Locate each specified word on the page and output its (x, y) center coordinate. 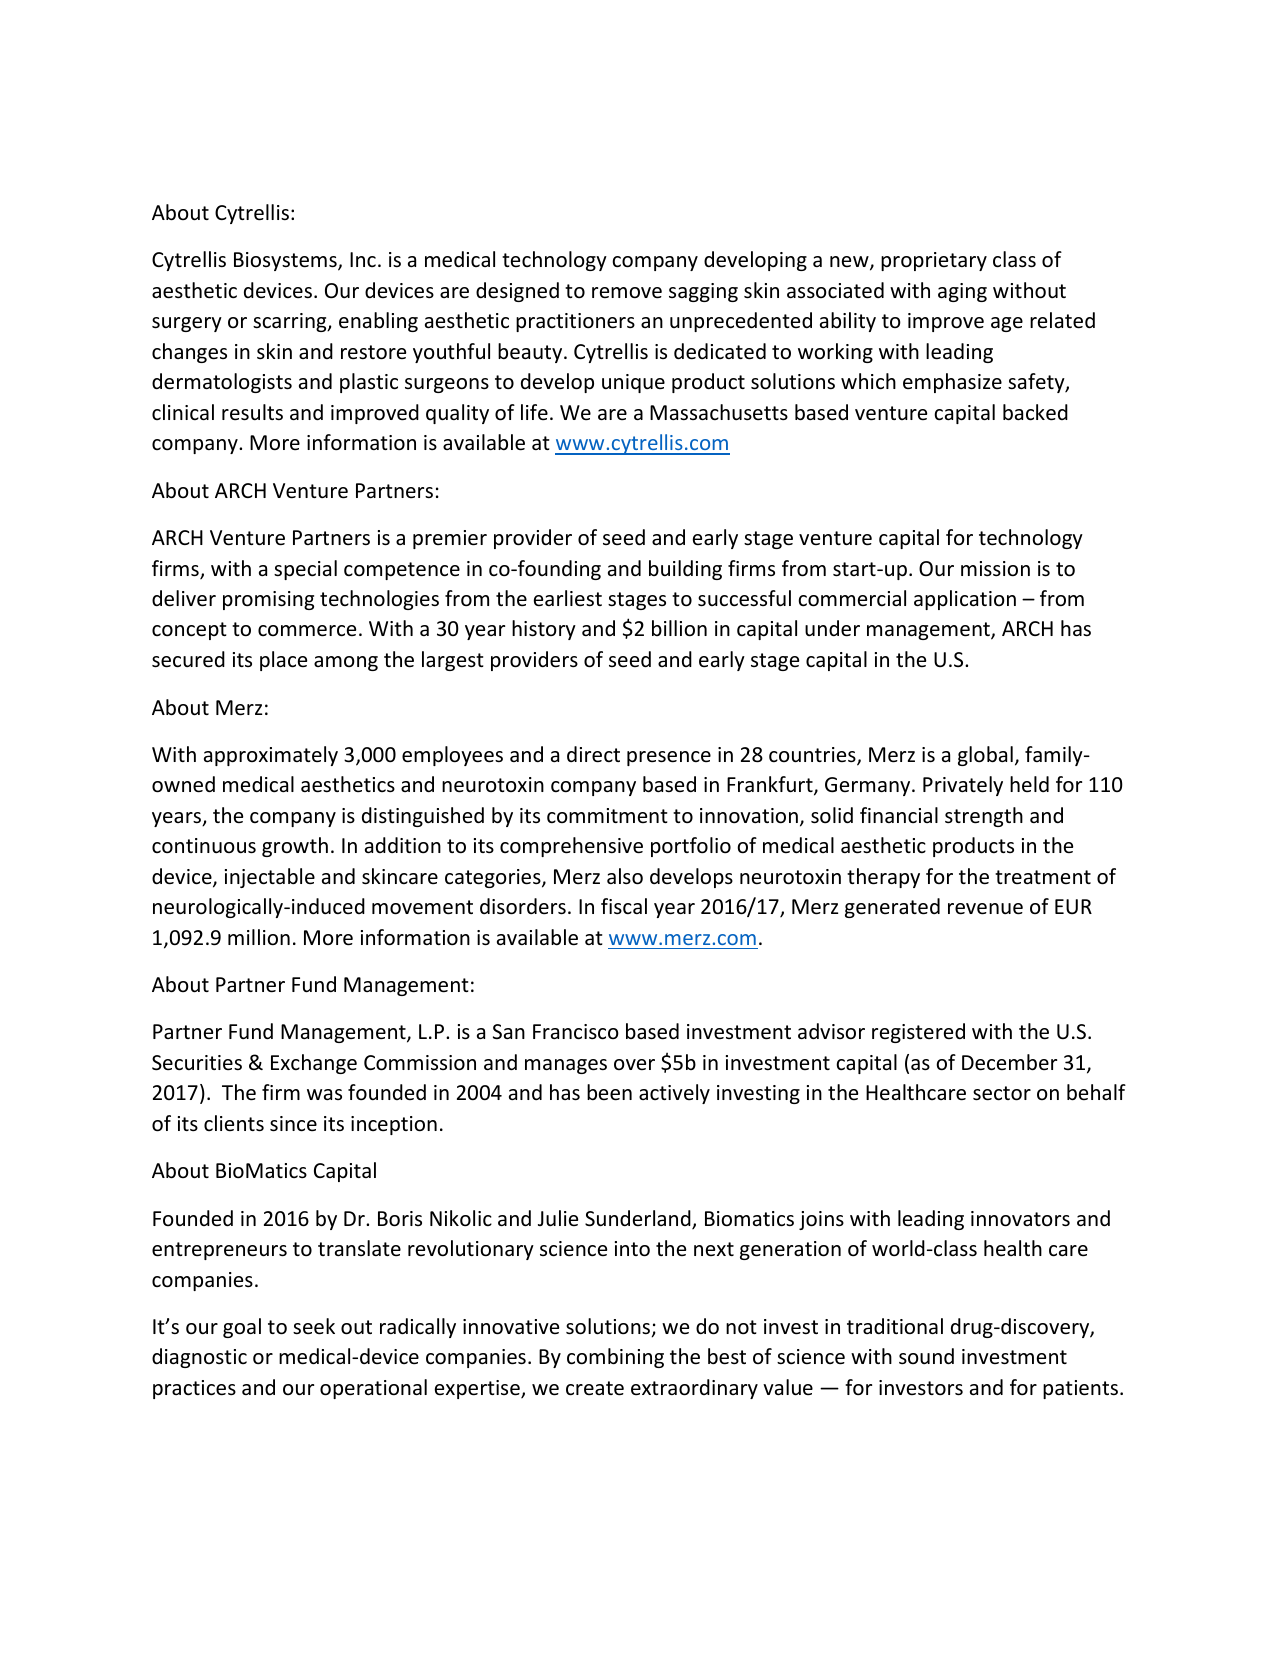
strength (984, 817)
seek (314, 1326)
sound (926, 1356)
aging (962, 292)
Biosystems (286, 261)
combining (615, 1358)
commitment (607, 815)
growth (295, 847)
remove (627, 293)
